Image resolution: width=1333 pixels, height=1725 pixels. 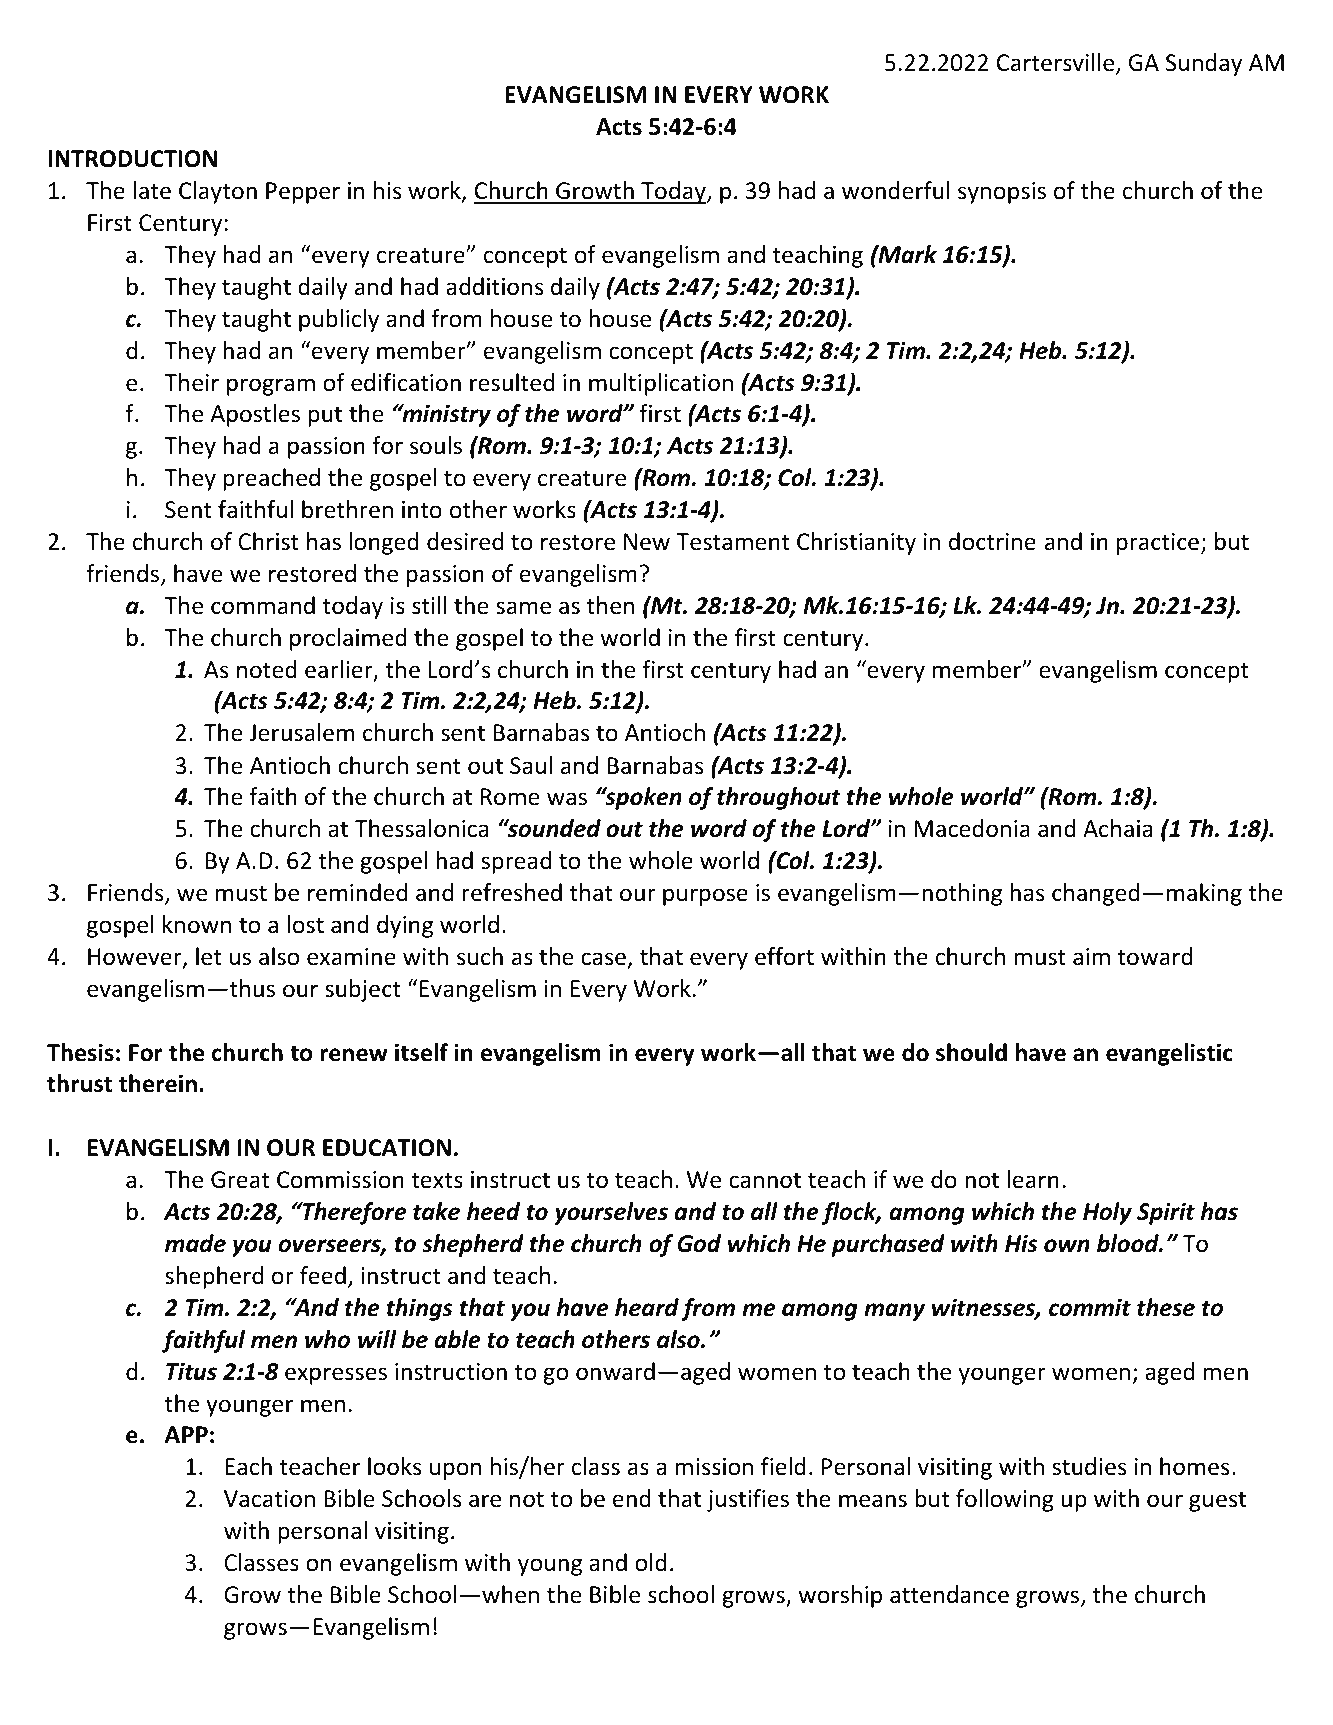 I want to click on Great, so click(x=240, y=1180).
